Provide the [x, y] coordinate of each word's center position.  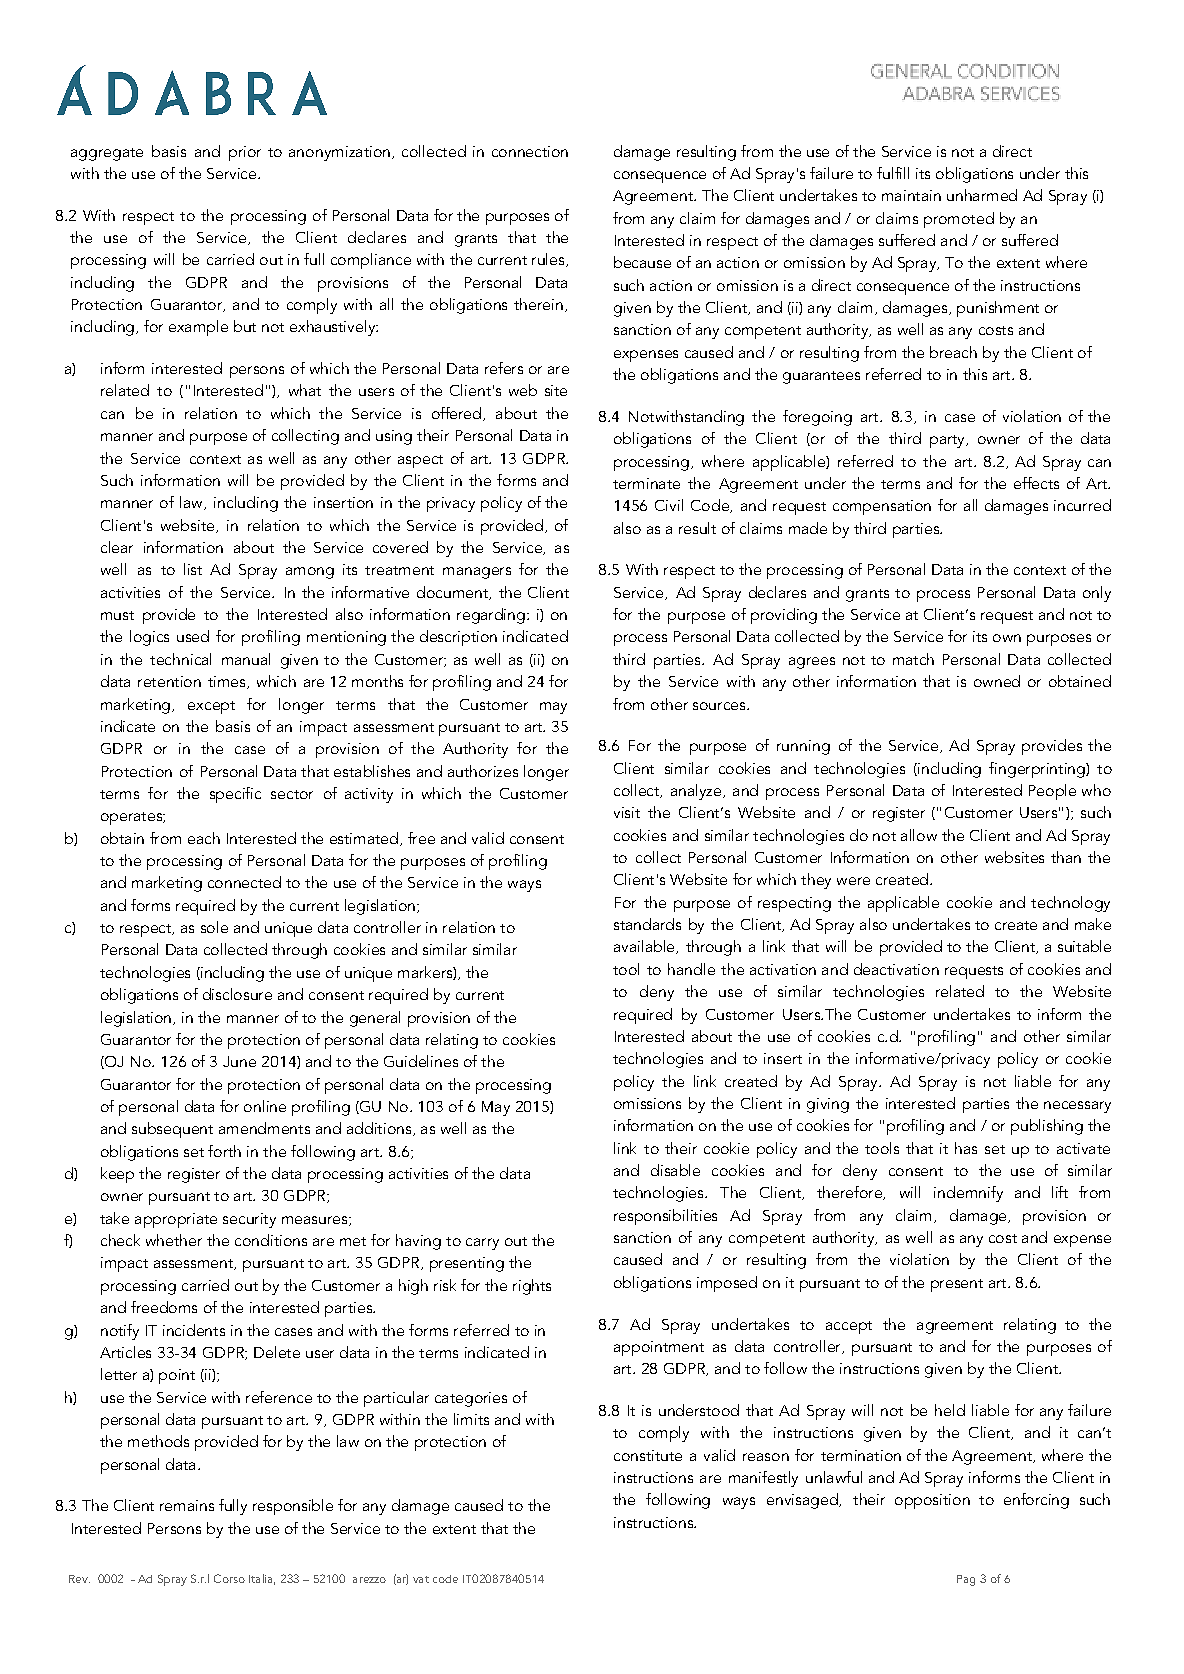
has [966, 1148]
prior [245, 153]
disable [675, 1170]
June [239, 1061]
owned [997, 681]
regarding [491, 616]
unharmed [982, 195]
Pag [966, 1580]
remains [187, 1505]
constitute [648, 1455]
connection [530, 151]
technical [180, 659]
